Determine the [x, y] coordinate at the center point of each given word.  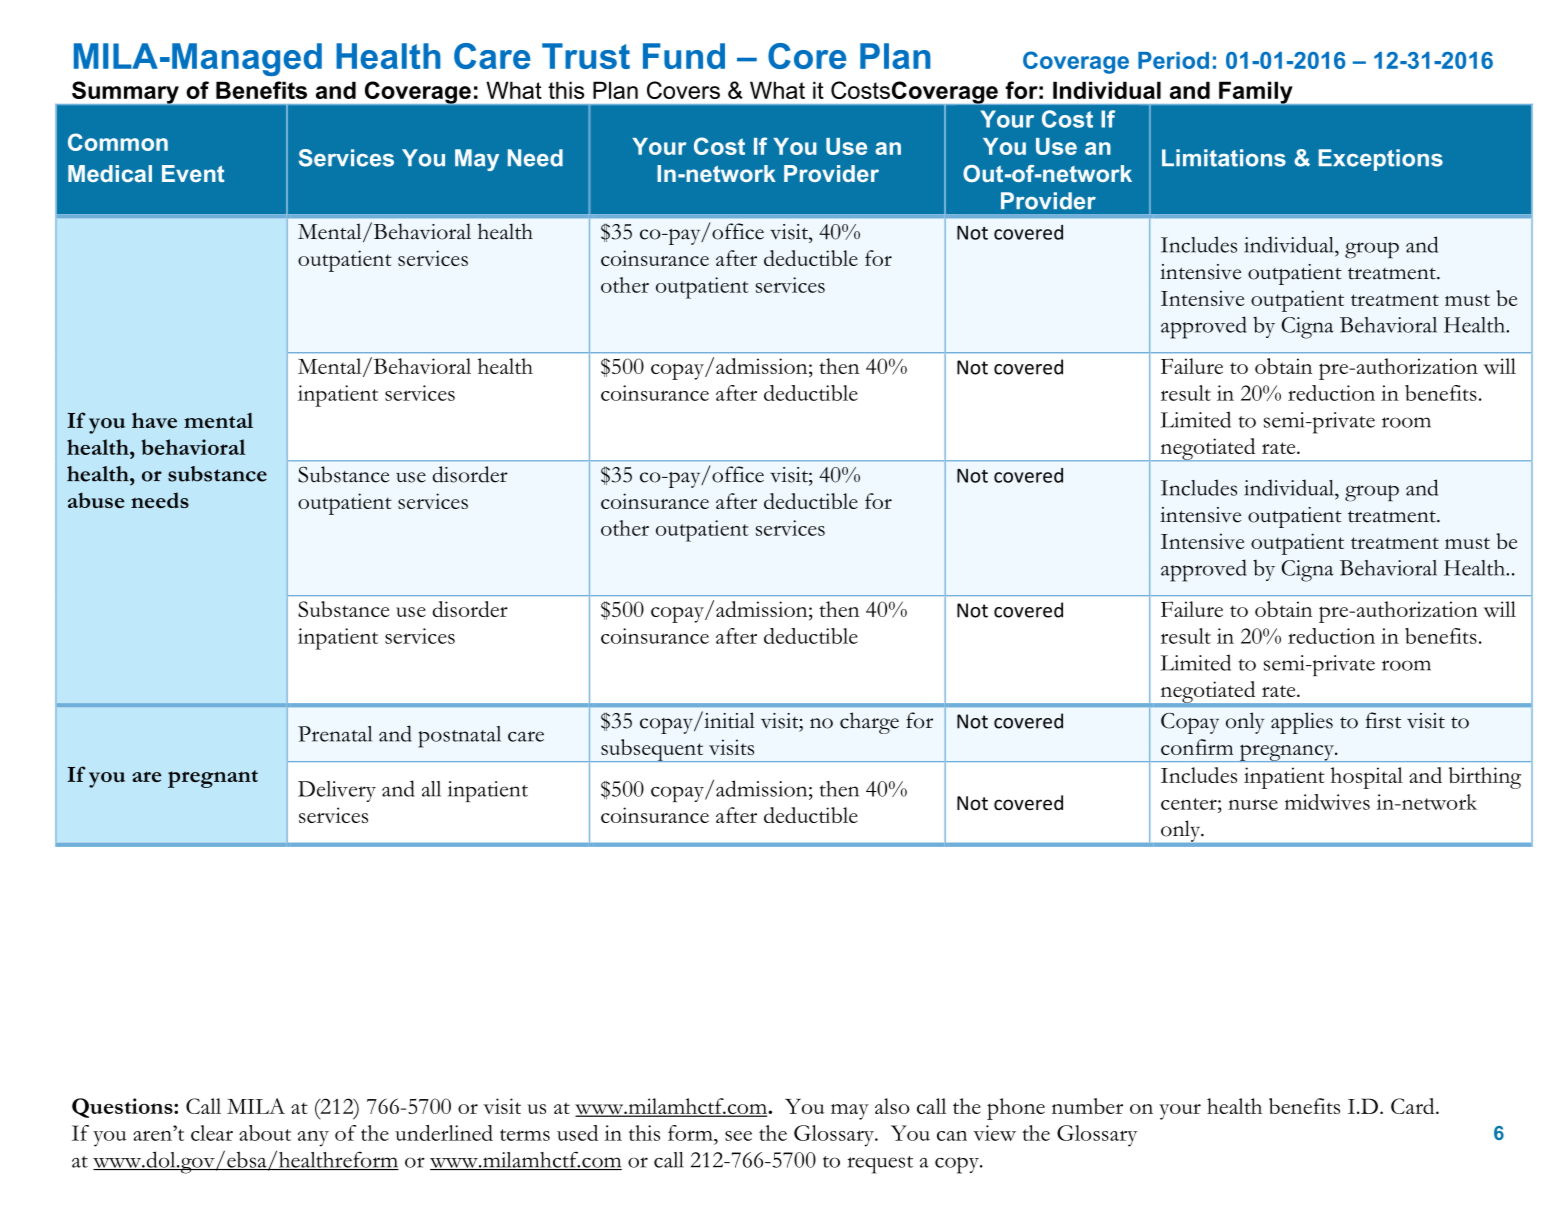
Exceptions [1381, 160]
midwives [1327, 802]
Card [1414, 1106]
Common [118, 142]
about [265, 1133]
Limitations [1224, 158]
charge [869, 723]
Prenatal [335, 734]
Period [1173, 60]
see [738, 1136]
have [154, 420]
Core [807, 56]
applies [1302, 723]
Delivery [337, 791]
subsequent [652, 750]
